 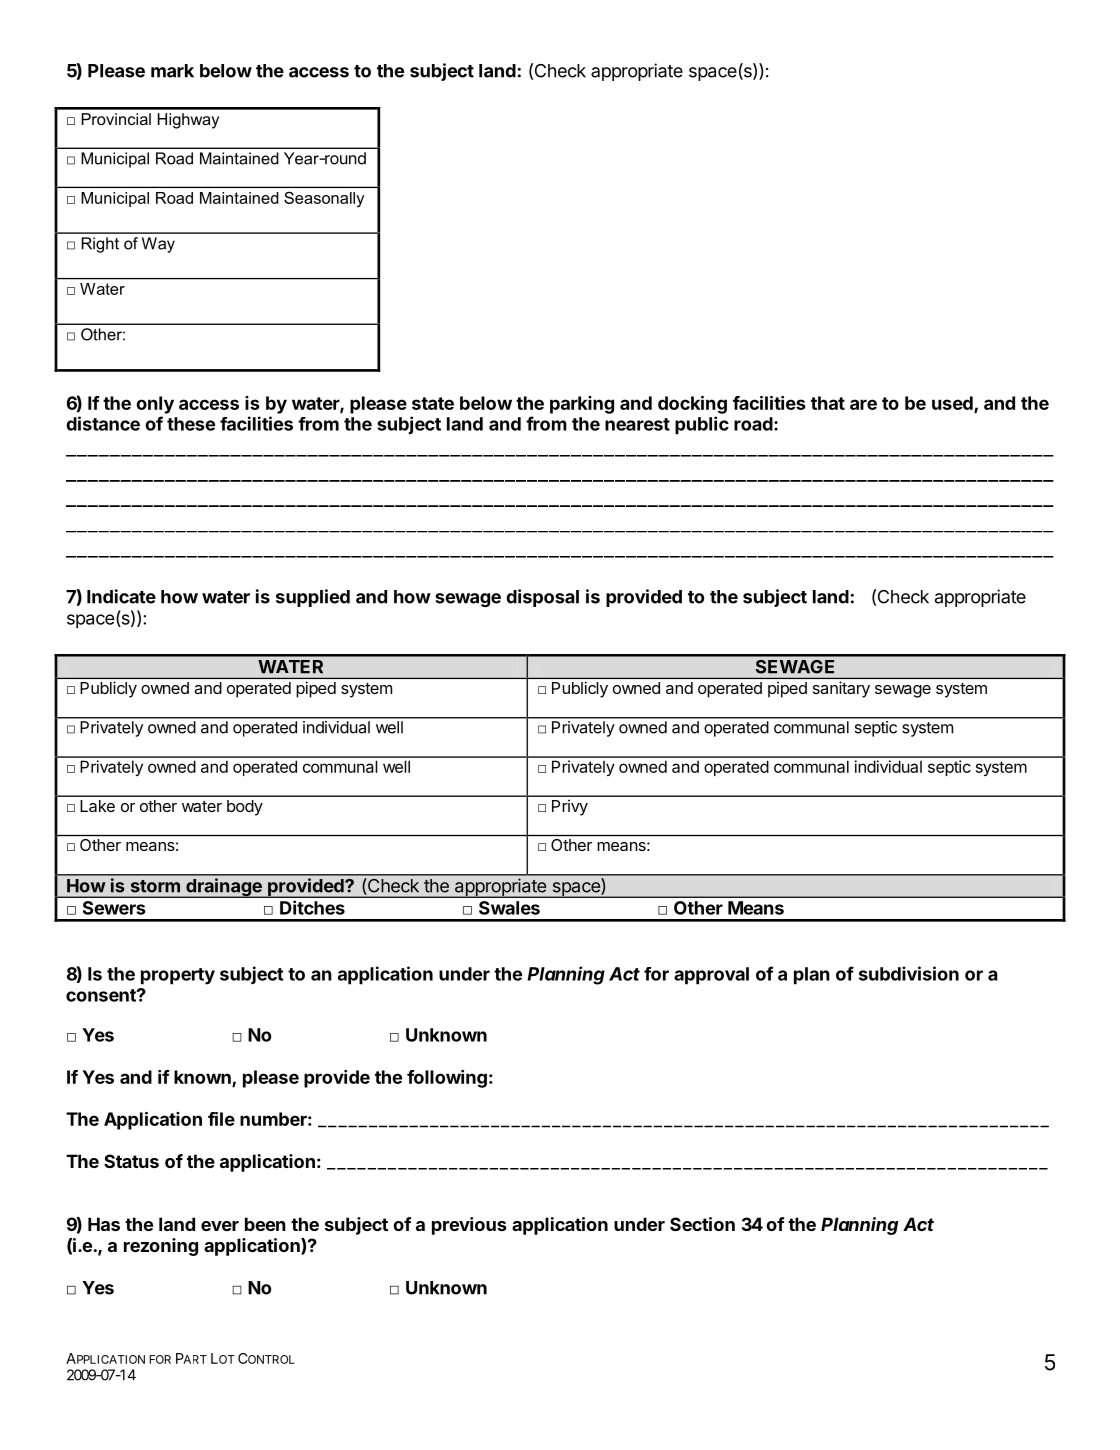 What do you see at coordinates (220, 1226) in the screenshot?
I see `ever` at bounding box center [220, 1226].
